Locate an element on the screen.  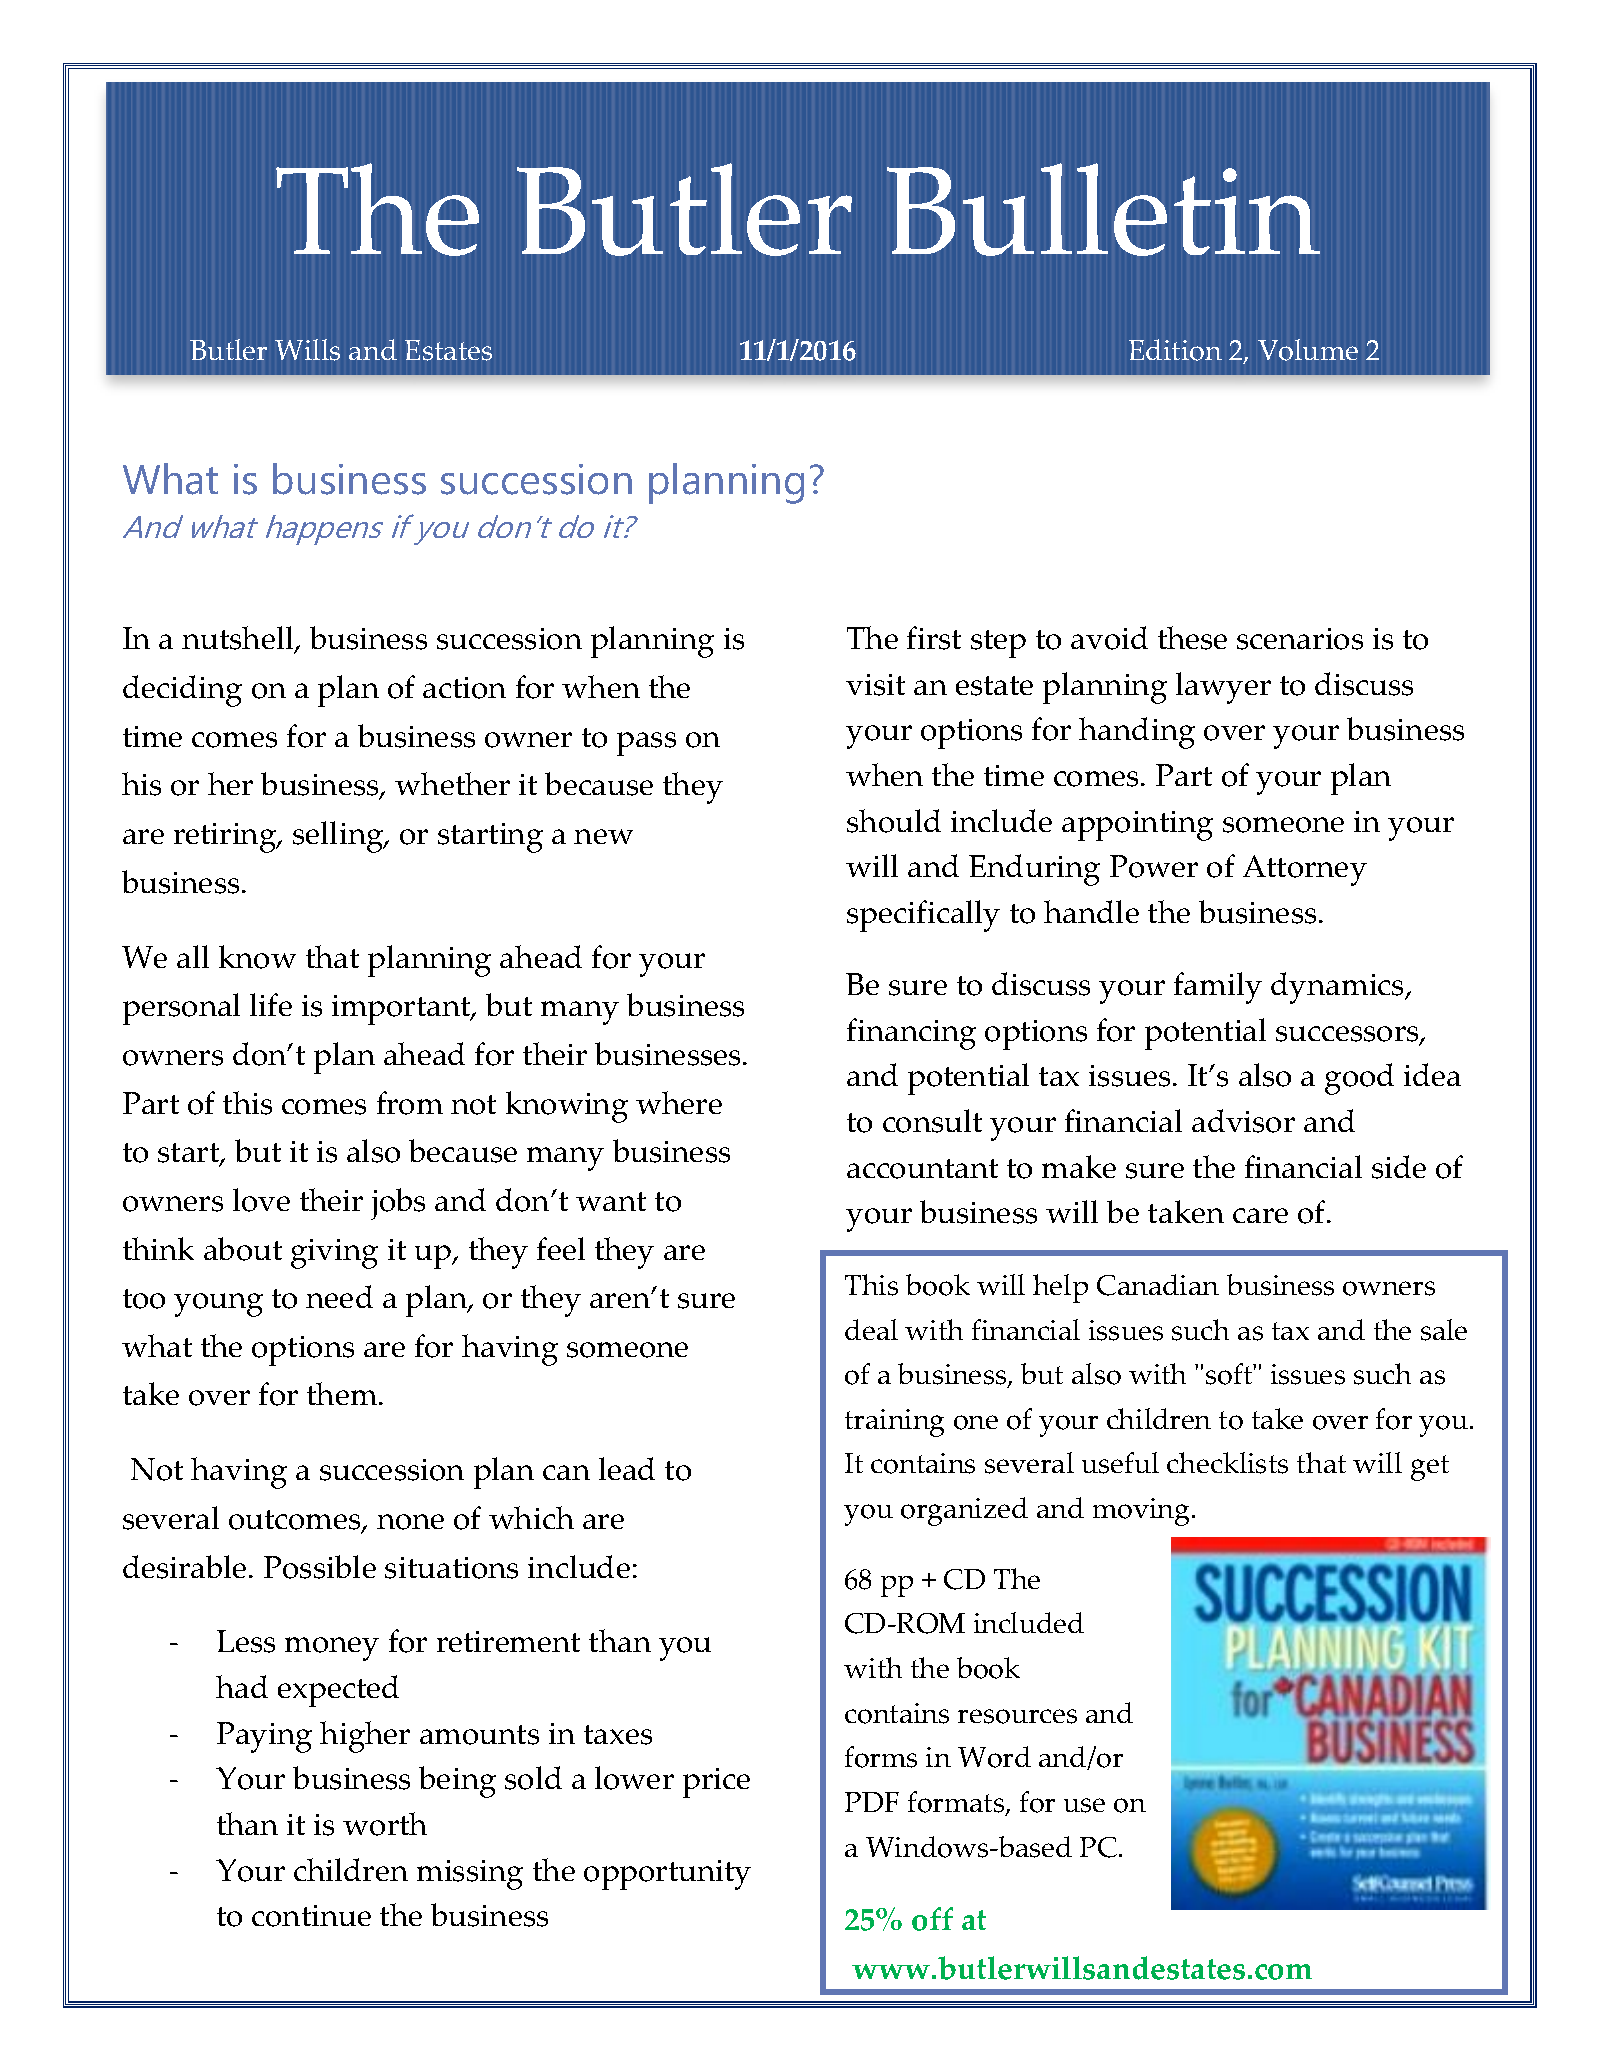
good is located at coordinates (1359, 1079).
